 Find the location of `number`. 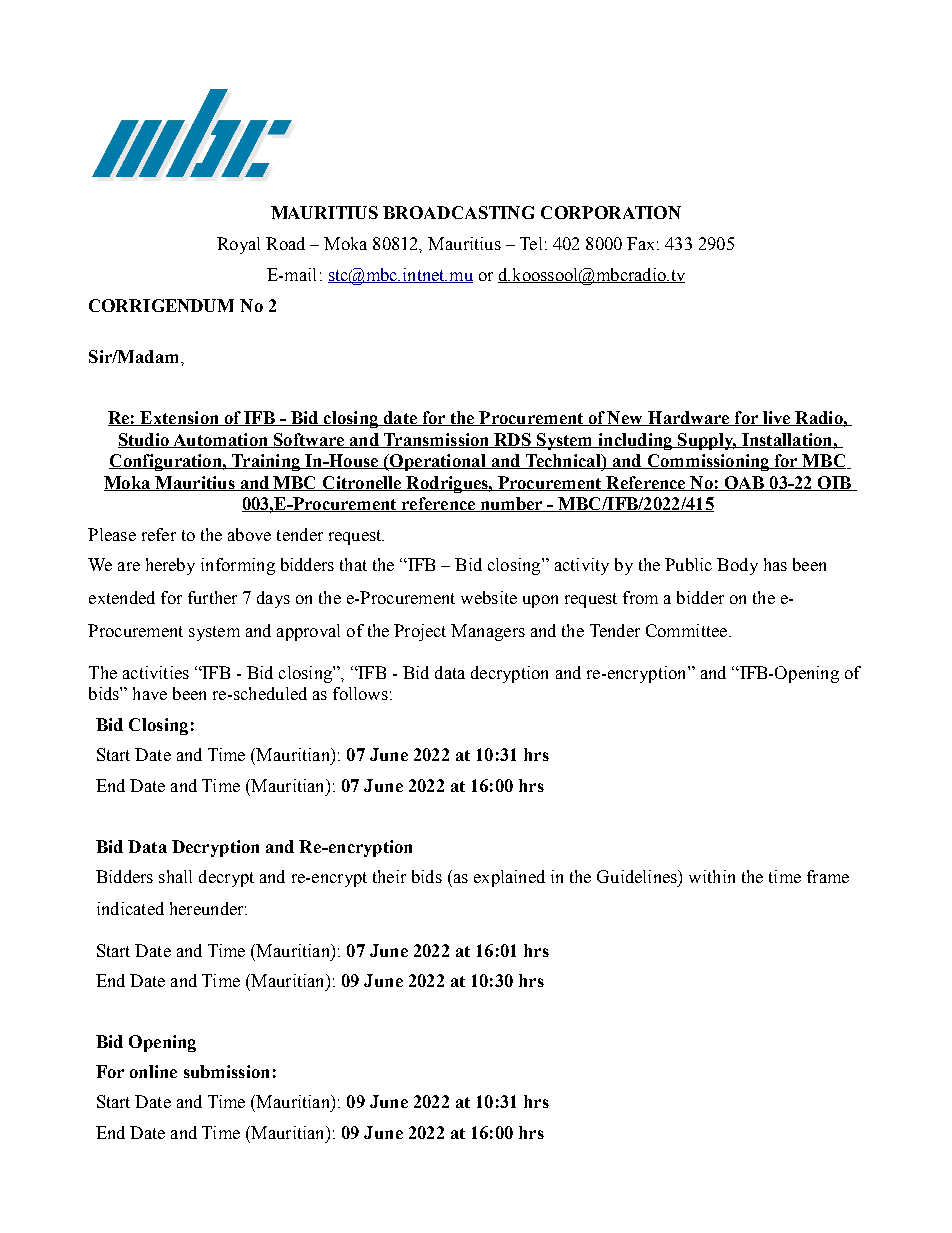

number is located at coordinates (512, 504).
